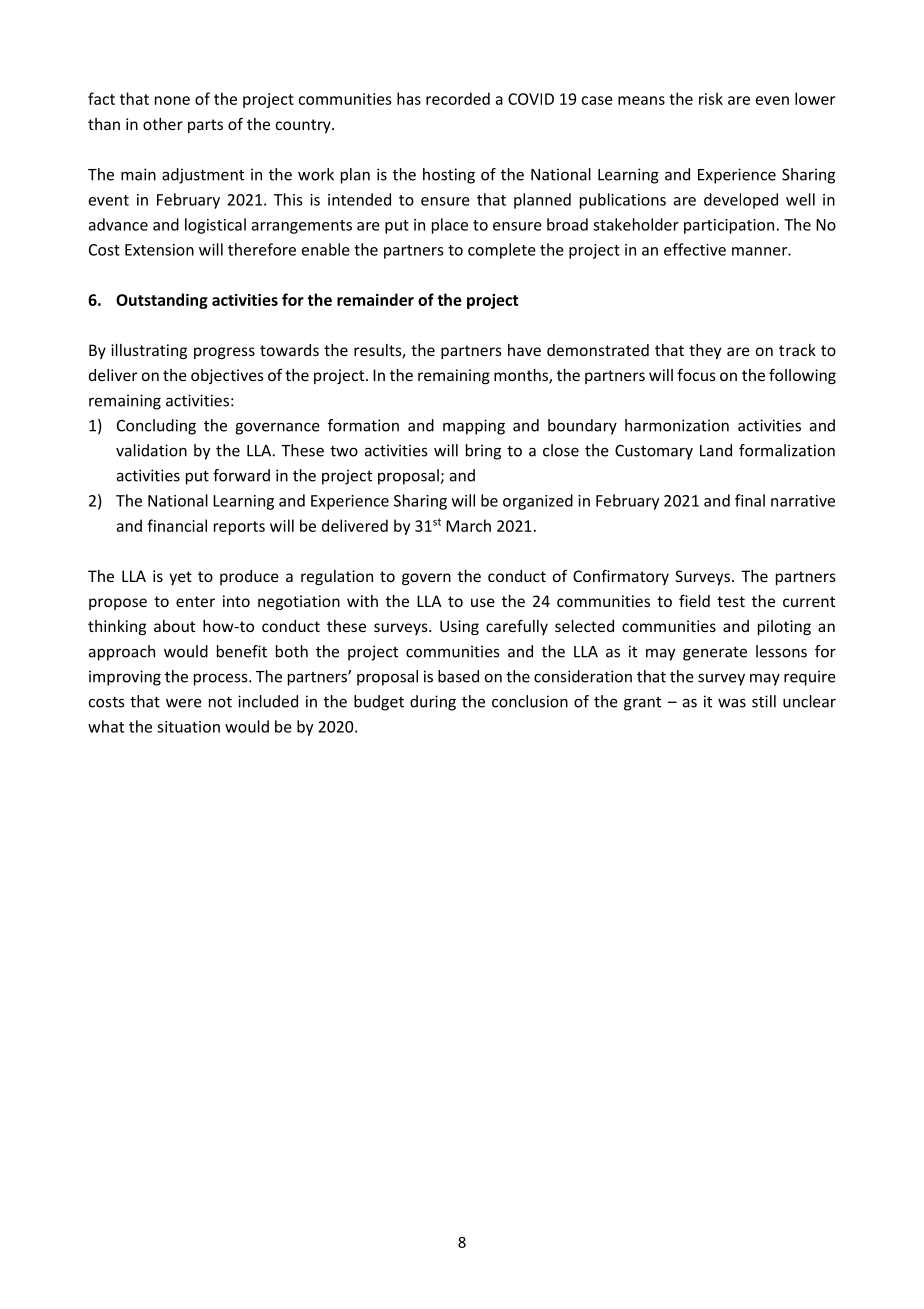 This screenshot has width=924, height=1309. What do you see at coordinates (711, 98) in the screenshot?
I see `risk` at bounding box center [711, 98].
